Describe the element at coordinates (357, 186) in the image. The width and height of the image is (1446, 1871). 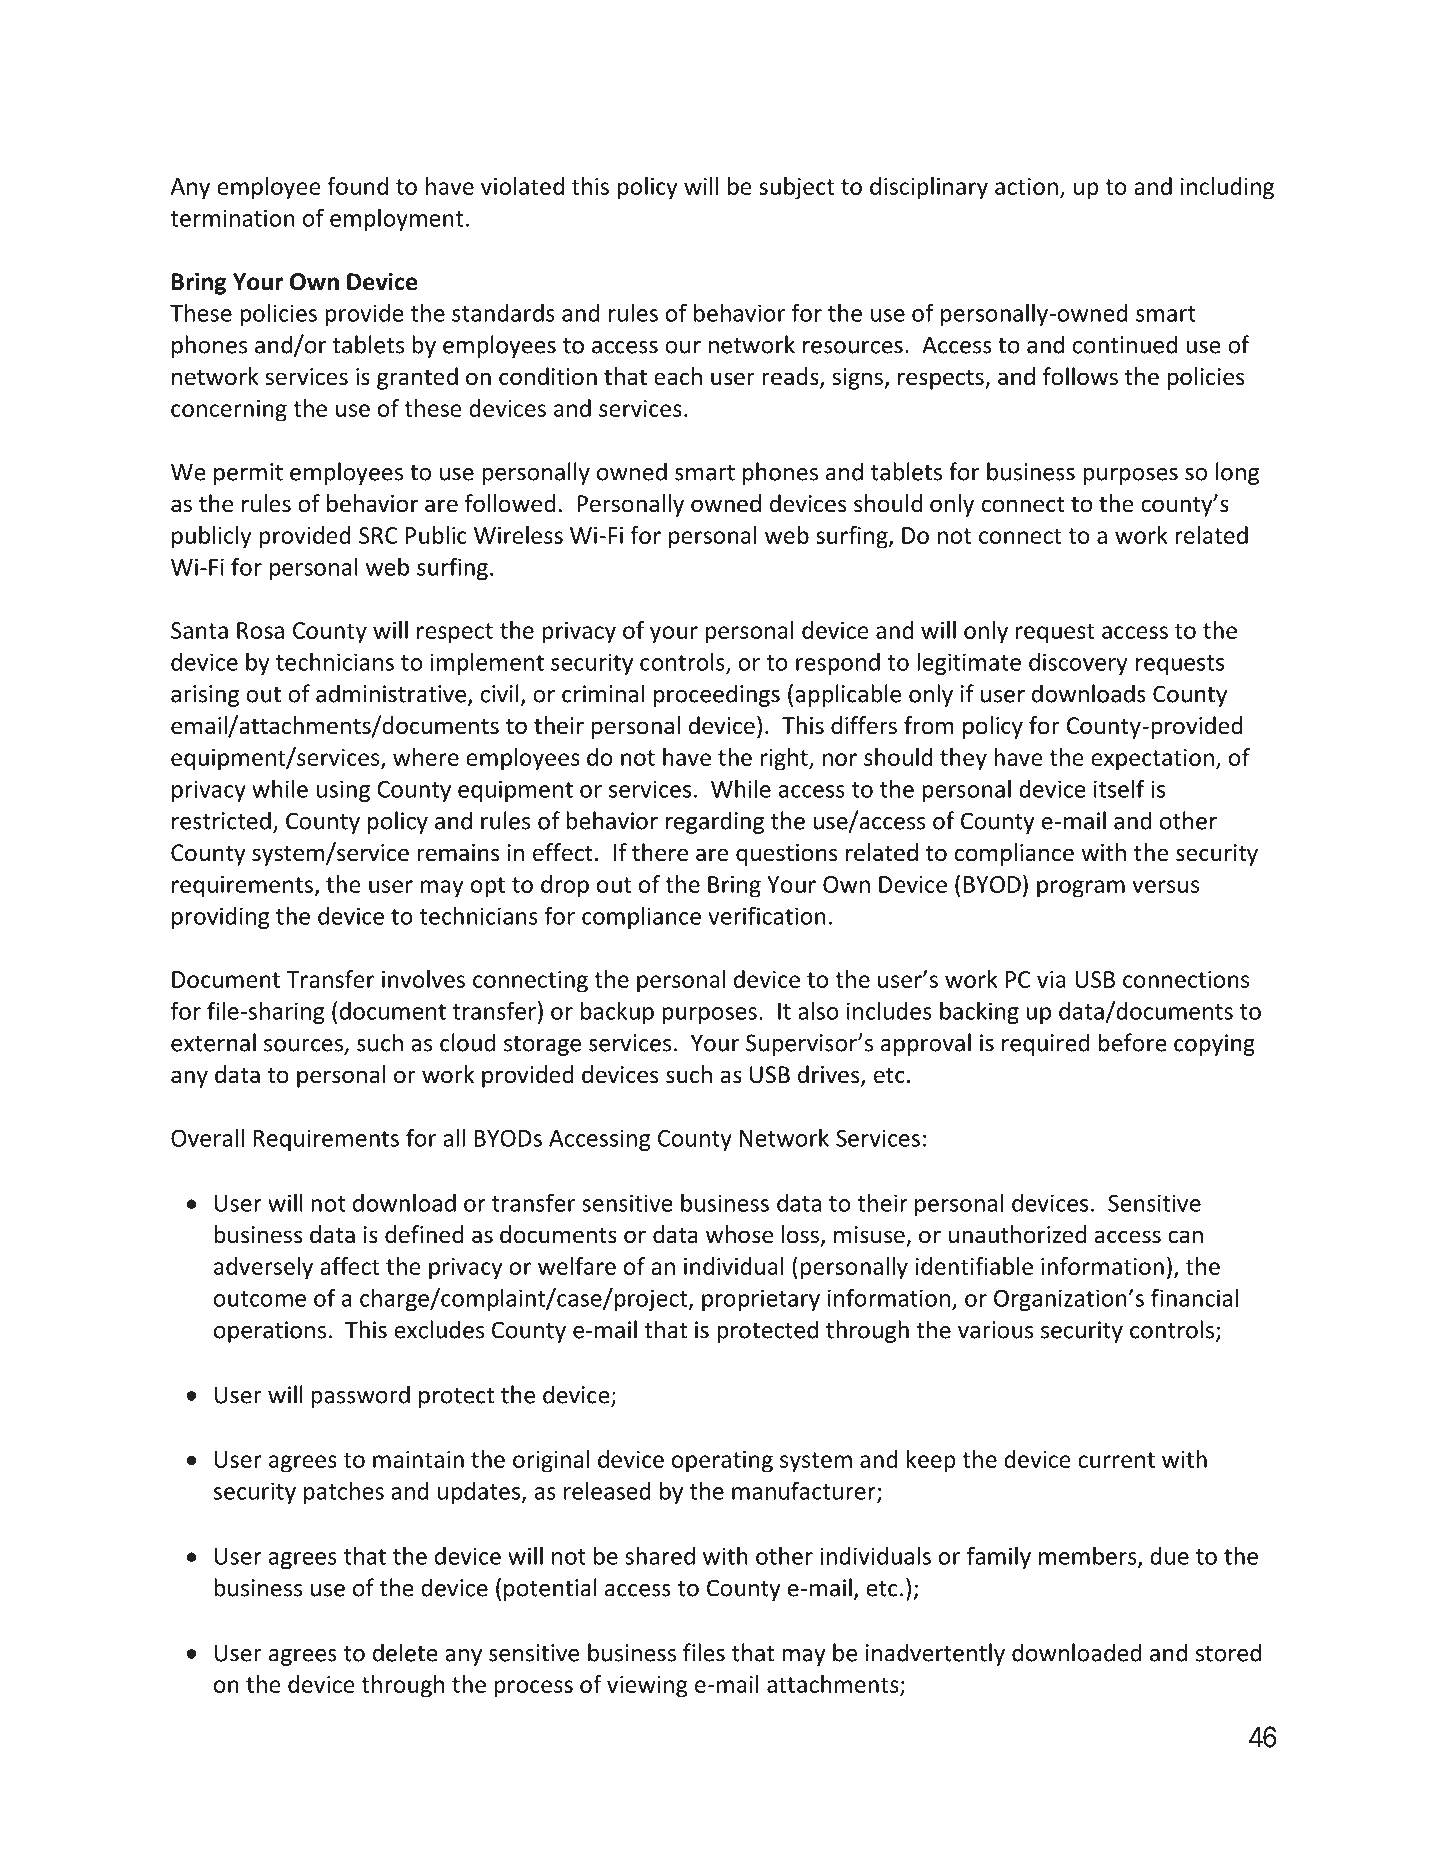
I see `found` at that location.
